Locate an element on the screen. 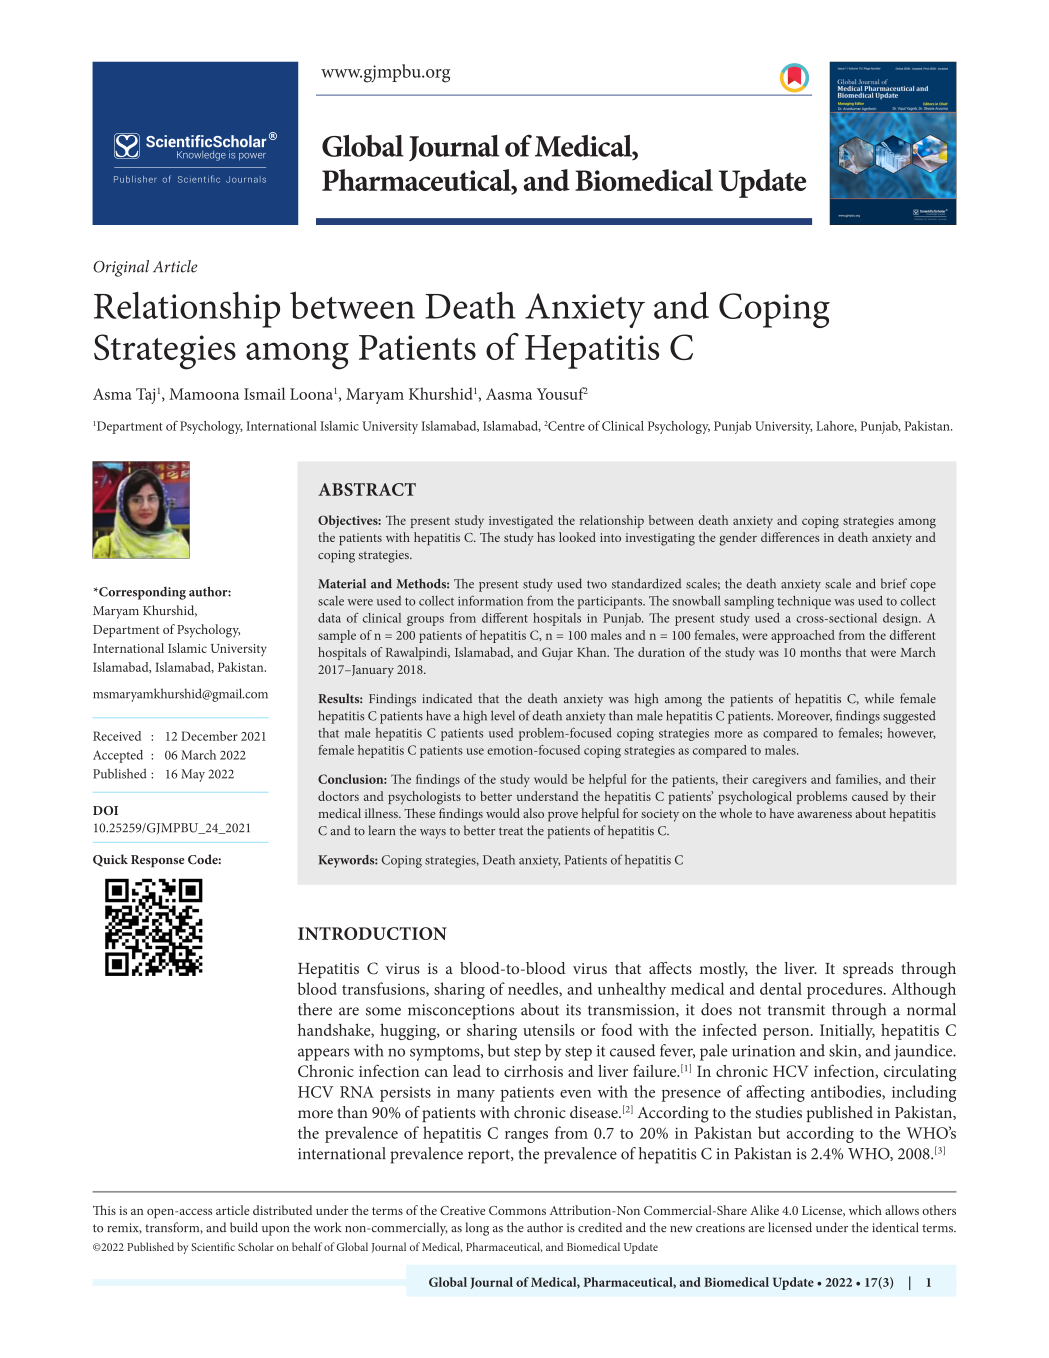 The image size is (1049, 1358). build is located at coordinates (244, 1227).
